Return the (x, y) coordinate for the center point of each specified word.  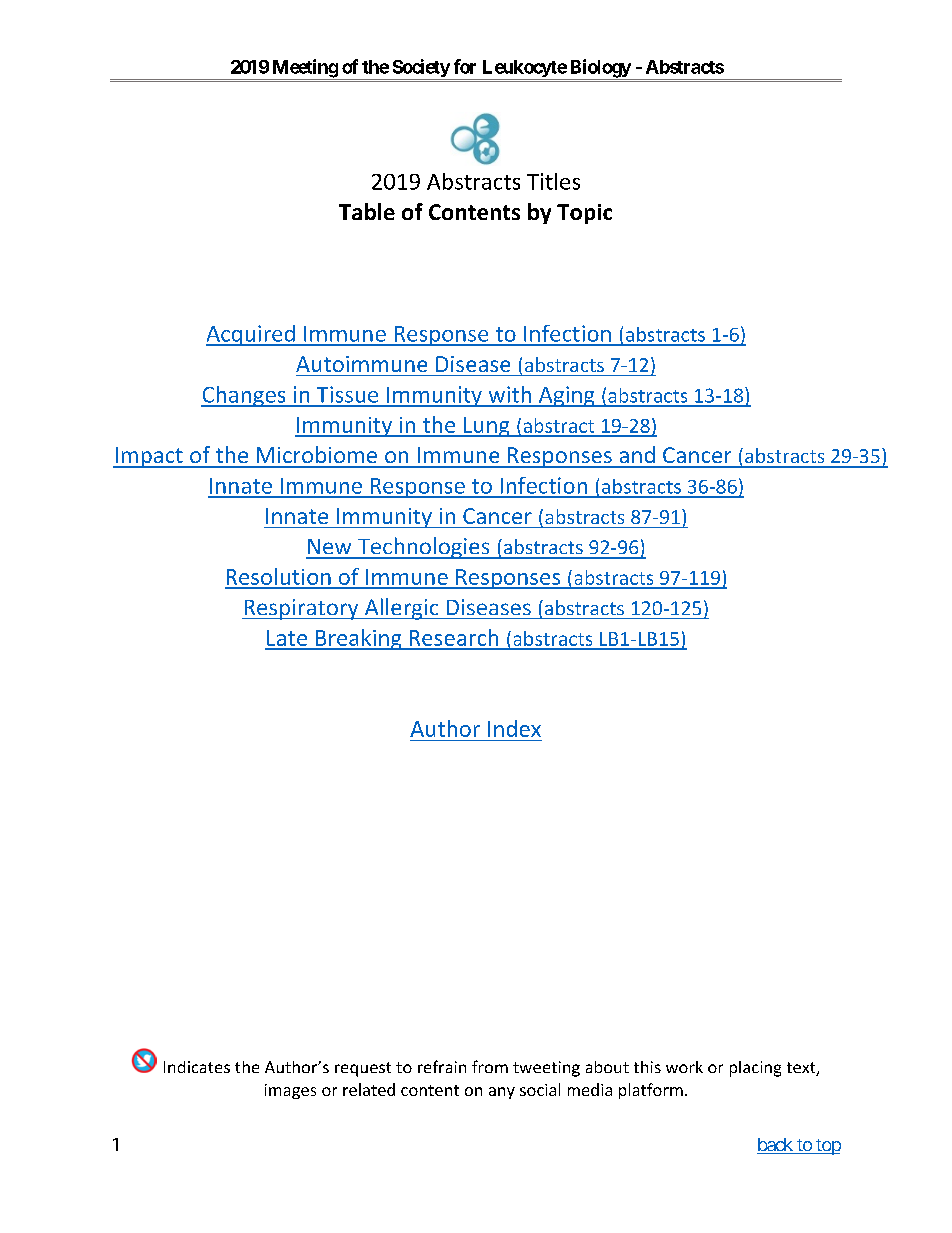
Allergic (401, 609)
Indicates (197, 1067)
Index (514, 728)
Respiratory (301, 609)
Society (420, 69)
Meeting (304, 69)
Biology (599, 69)
